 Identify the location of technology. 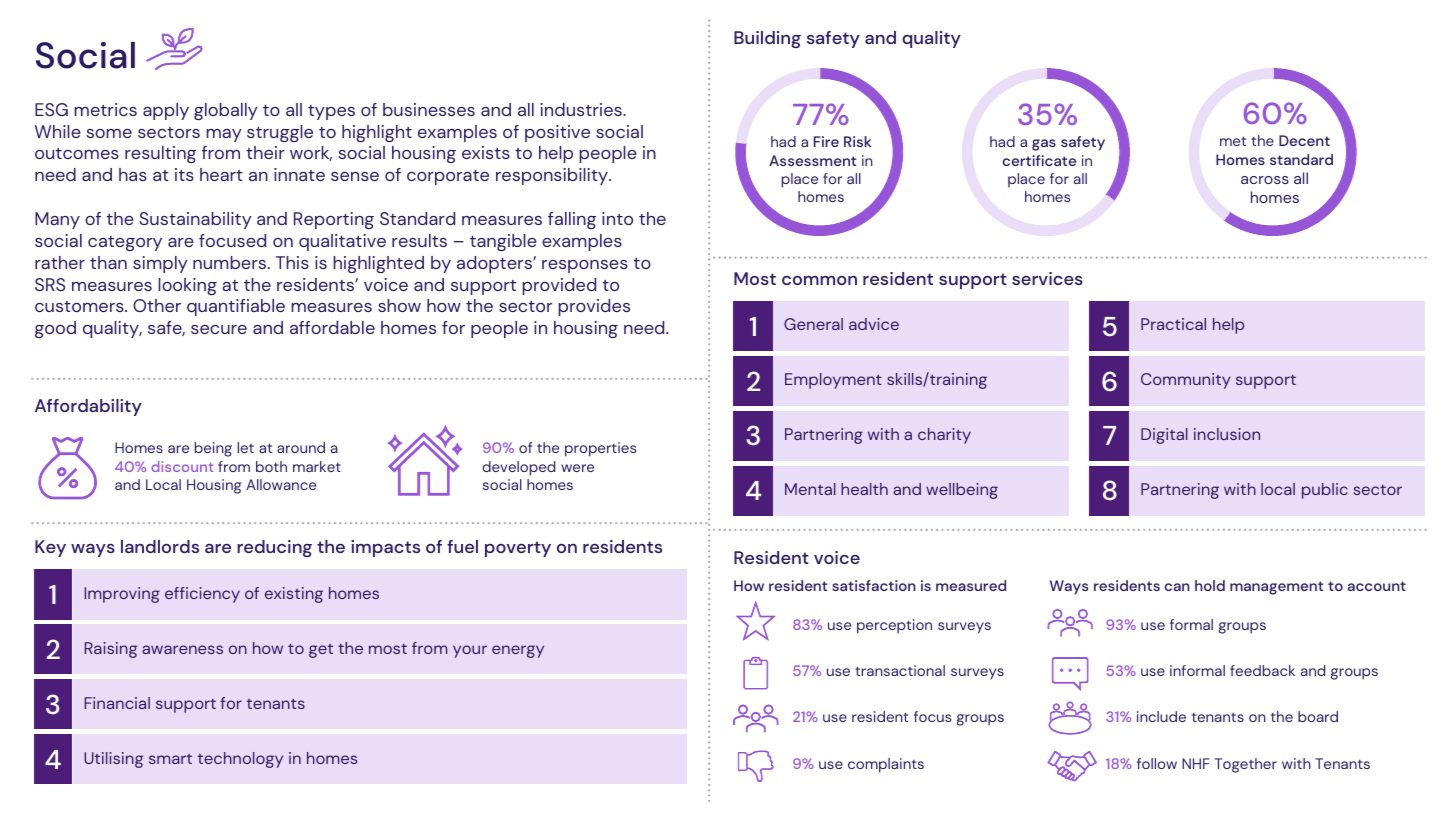
(240, 760).
